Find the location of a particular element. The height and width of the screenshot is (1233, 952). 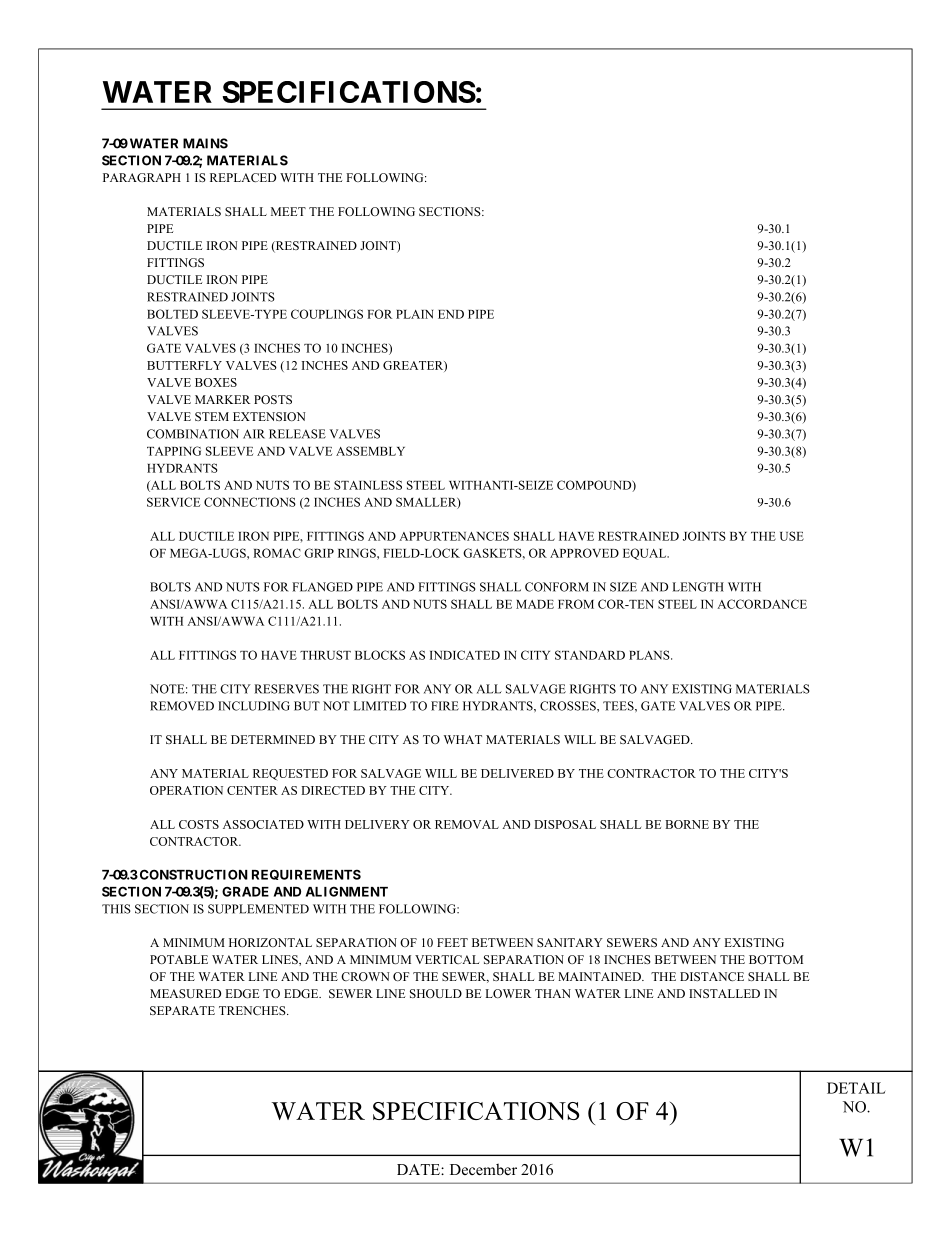

REMOVAL is located at coordinates (467, 824).
